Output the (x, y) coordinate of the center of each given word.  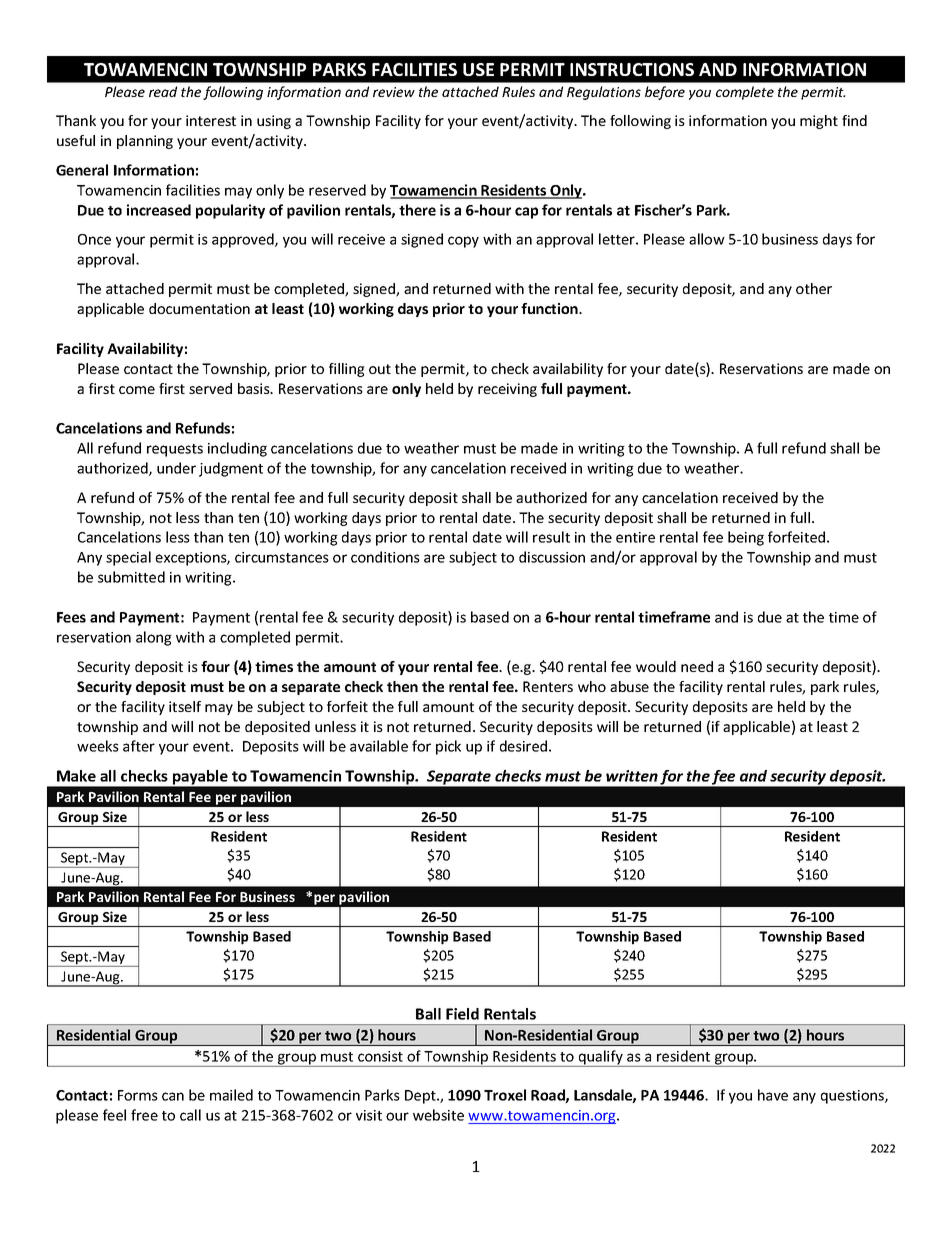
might (819, 122)
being (746, 538)
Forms (138, 1095)
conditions (385, 557)
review (394, 92)
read (163, 91)
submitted (131, 577)
